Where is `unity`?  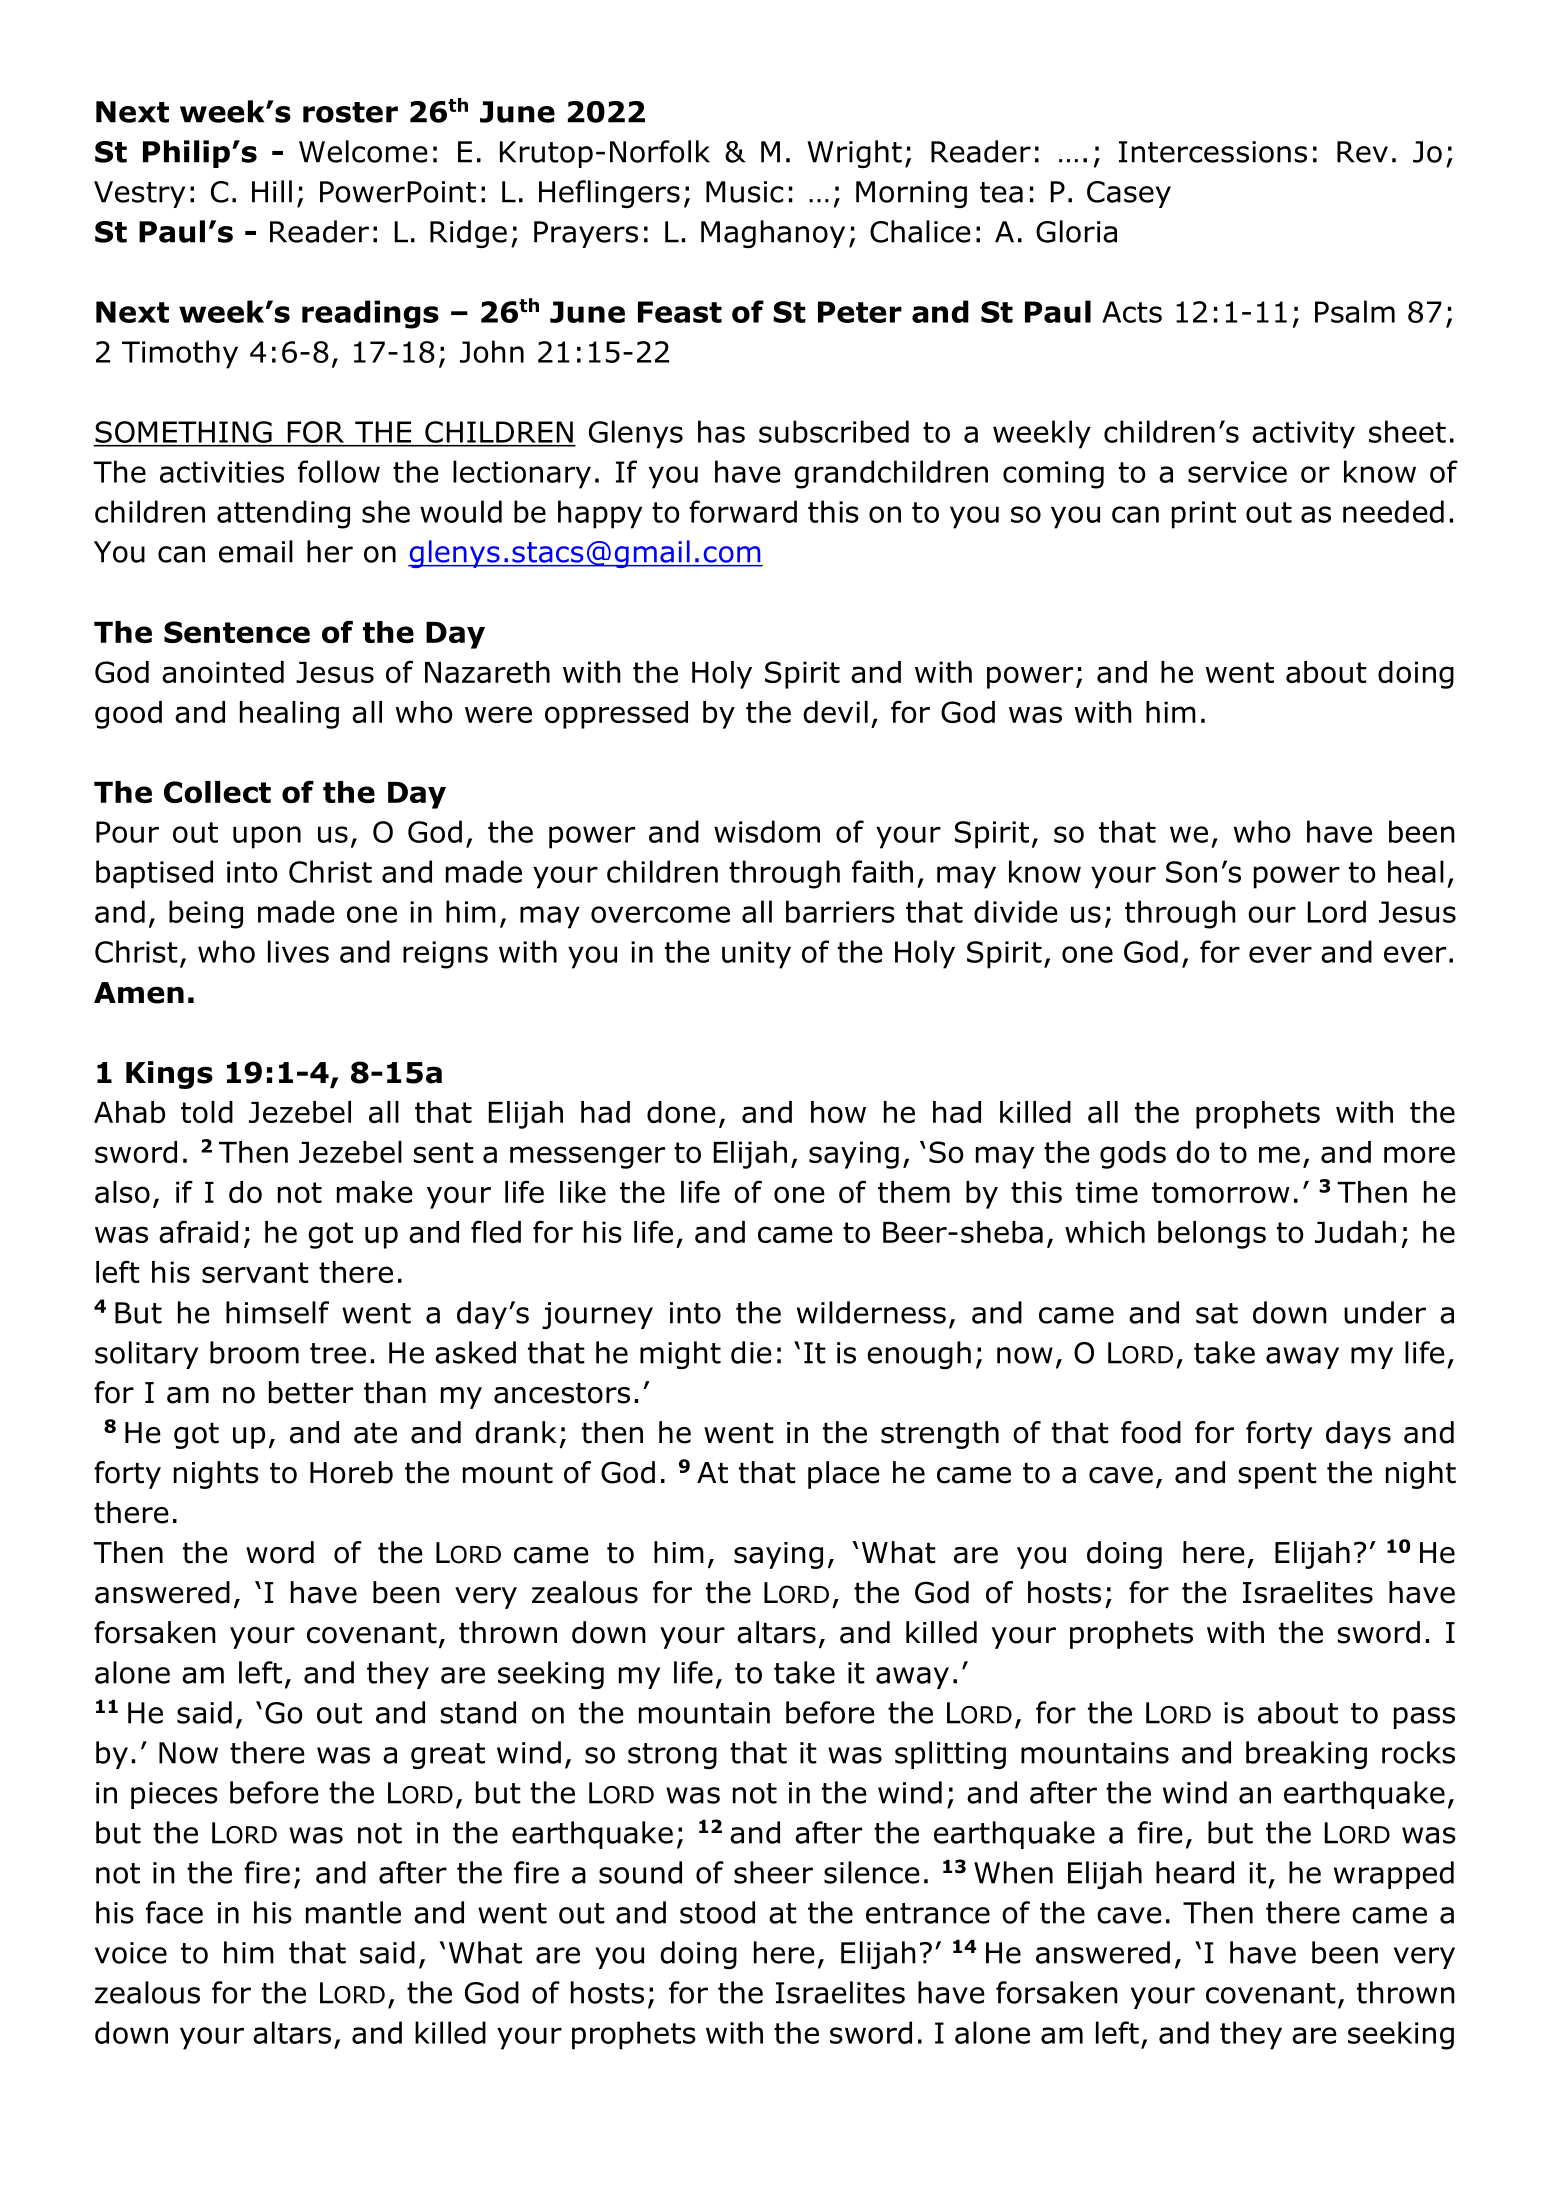 unity is located at coordinates (756, 955).
